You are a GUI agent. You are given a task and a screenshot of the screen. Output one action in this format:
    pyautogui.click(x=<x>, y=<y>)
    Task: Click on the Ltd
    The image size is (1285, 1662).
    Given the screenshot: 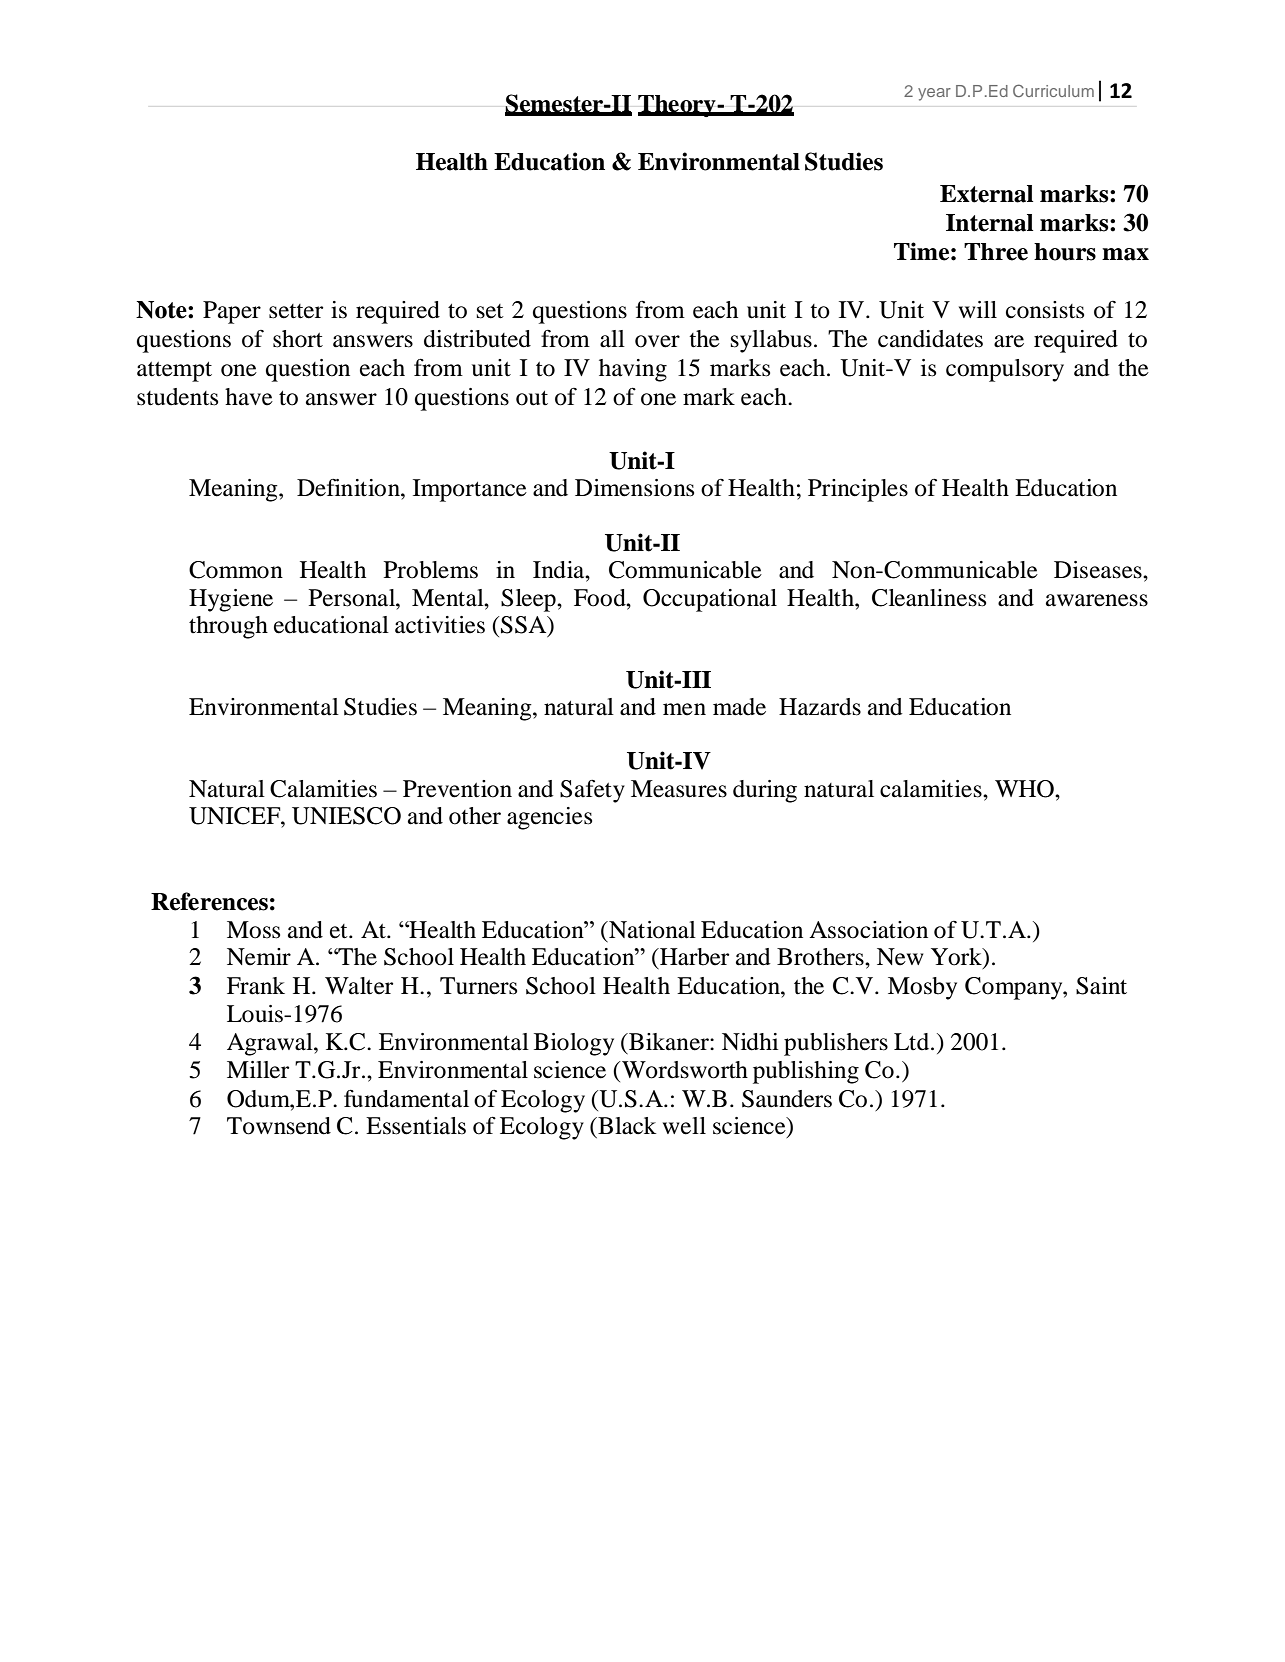 What is the action you would take?
    pyautogui.click(x=913, y=1042)
